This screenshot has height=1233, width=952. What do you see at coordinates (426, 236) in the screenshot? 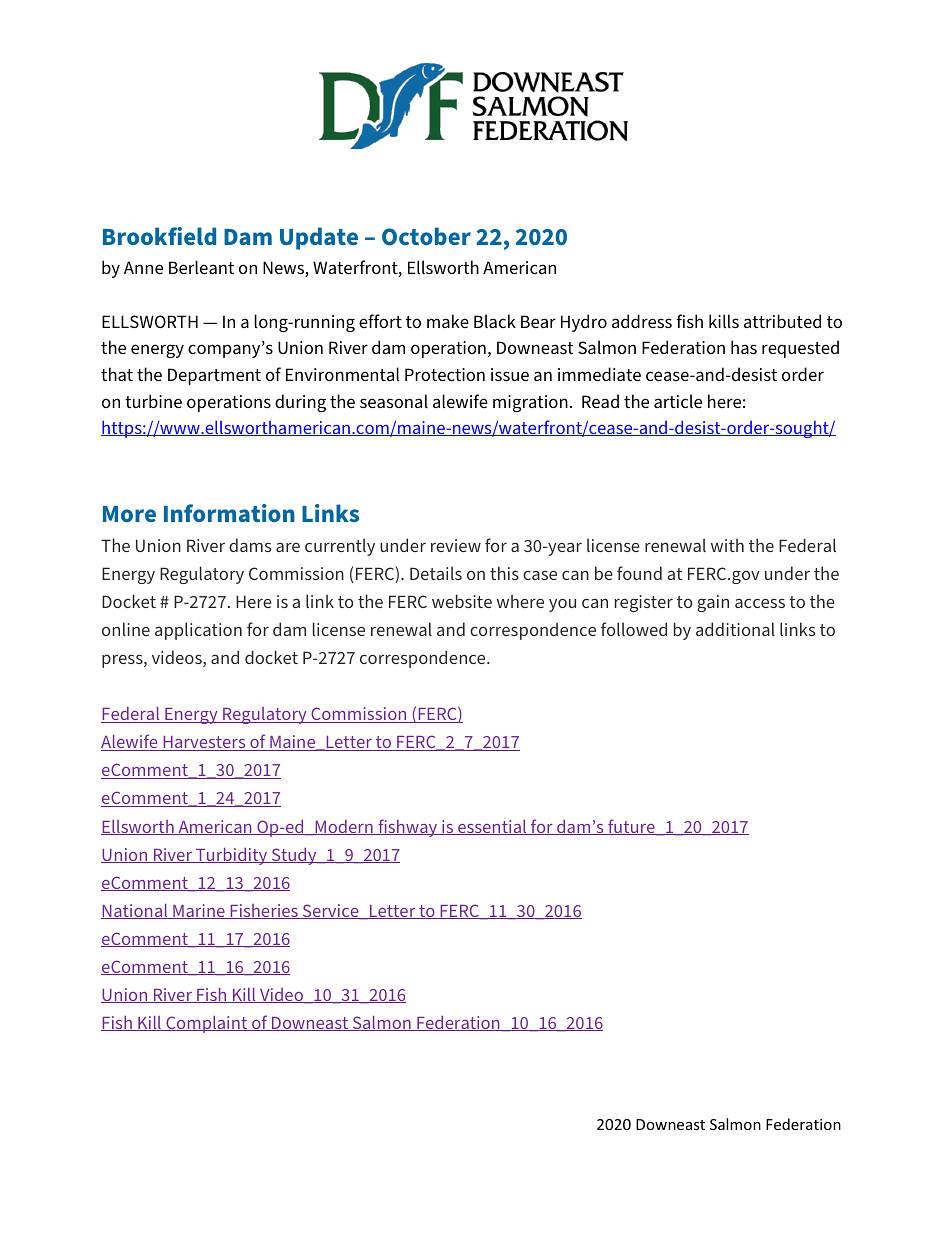
I see `October` at bounding box center [426, 236].
